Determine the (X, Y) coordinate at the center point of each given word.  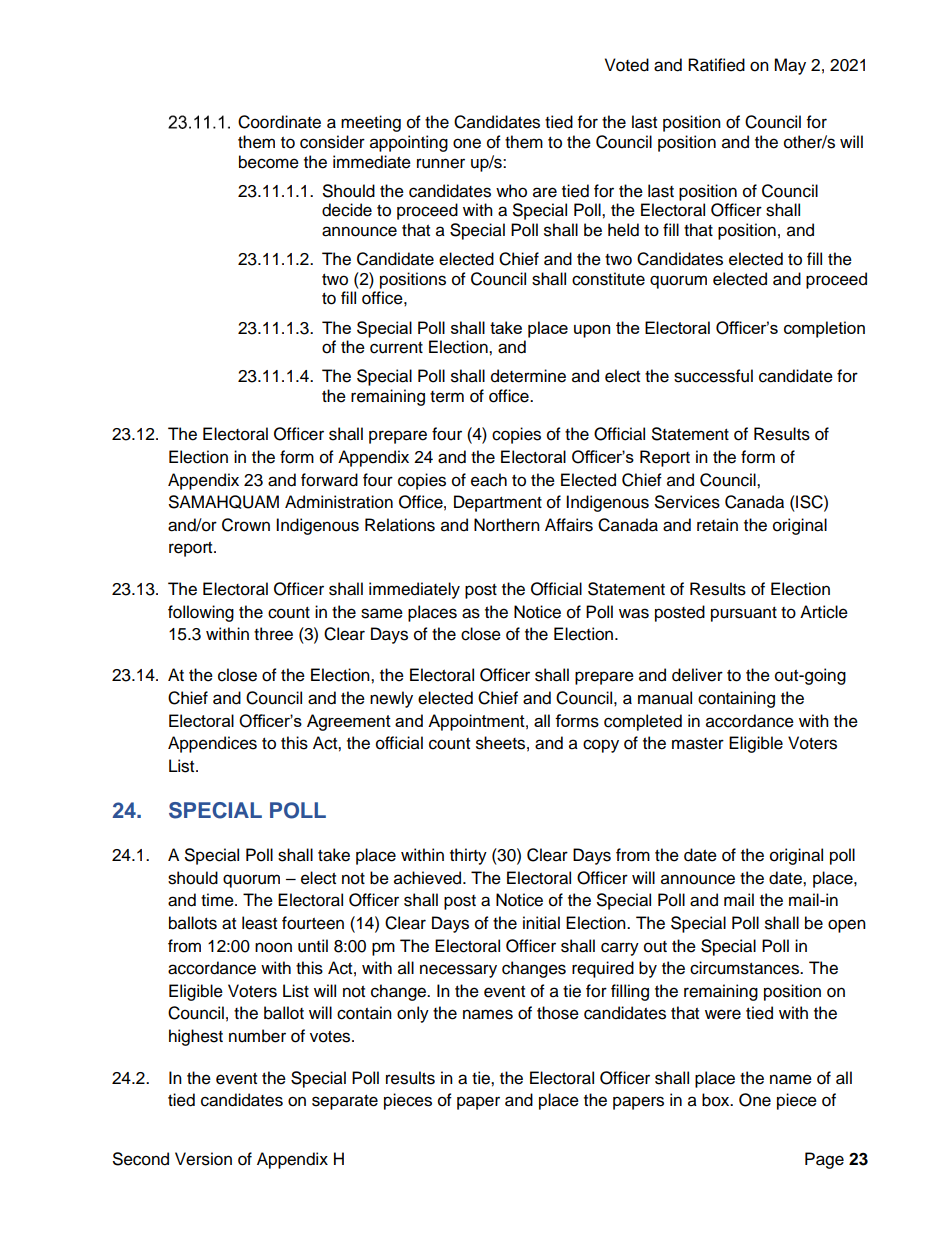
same (382, 613)
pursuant (744, 614)
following (201, 613)
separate (345, 1102)
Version (203, 1159)
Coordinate (279, 122)
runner (441, 163)
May (790, 66)
